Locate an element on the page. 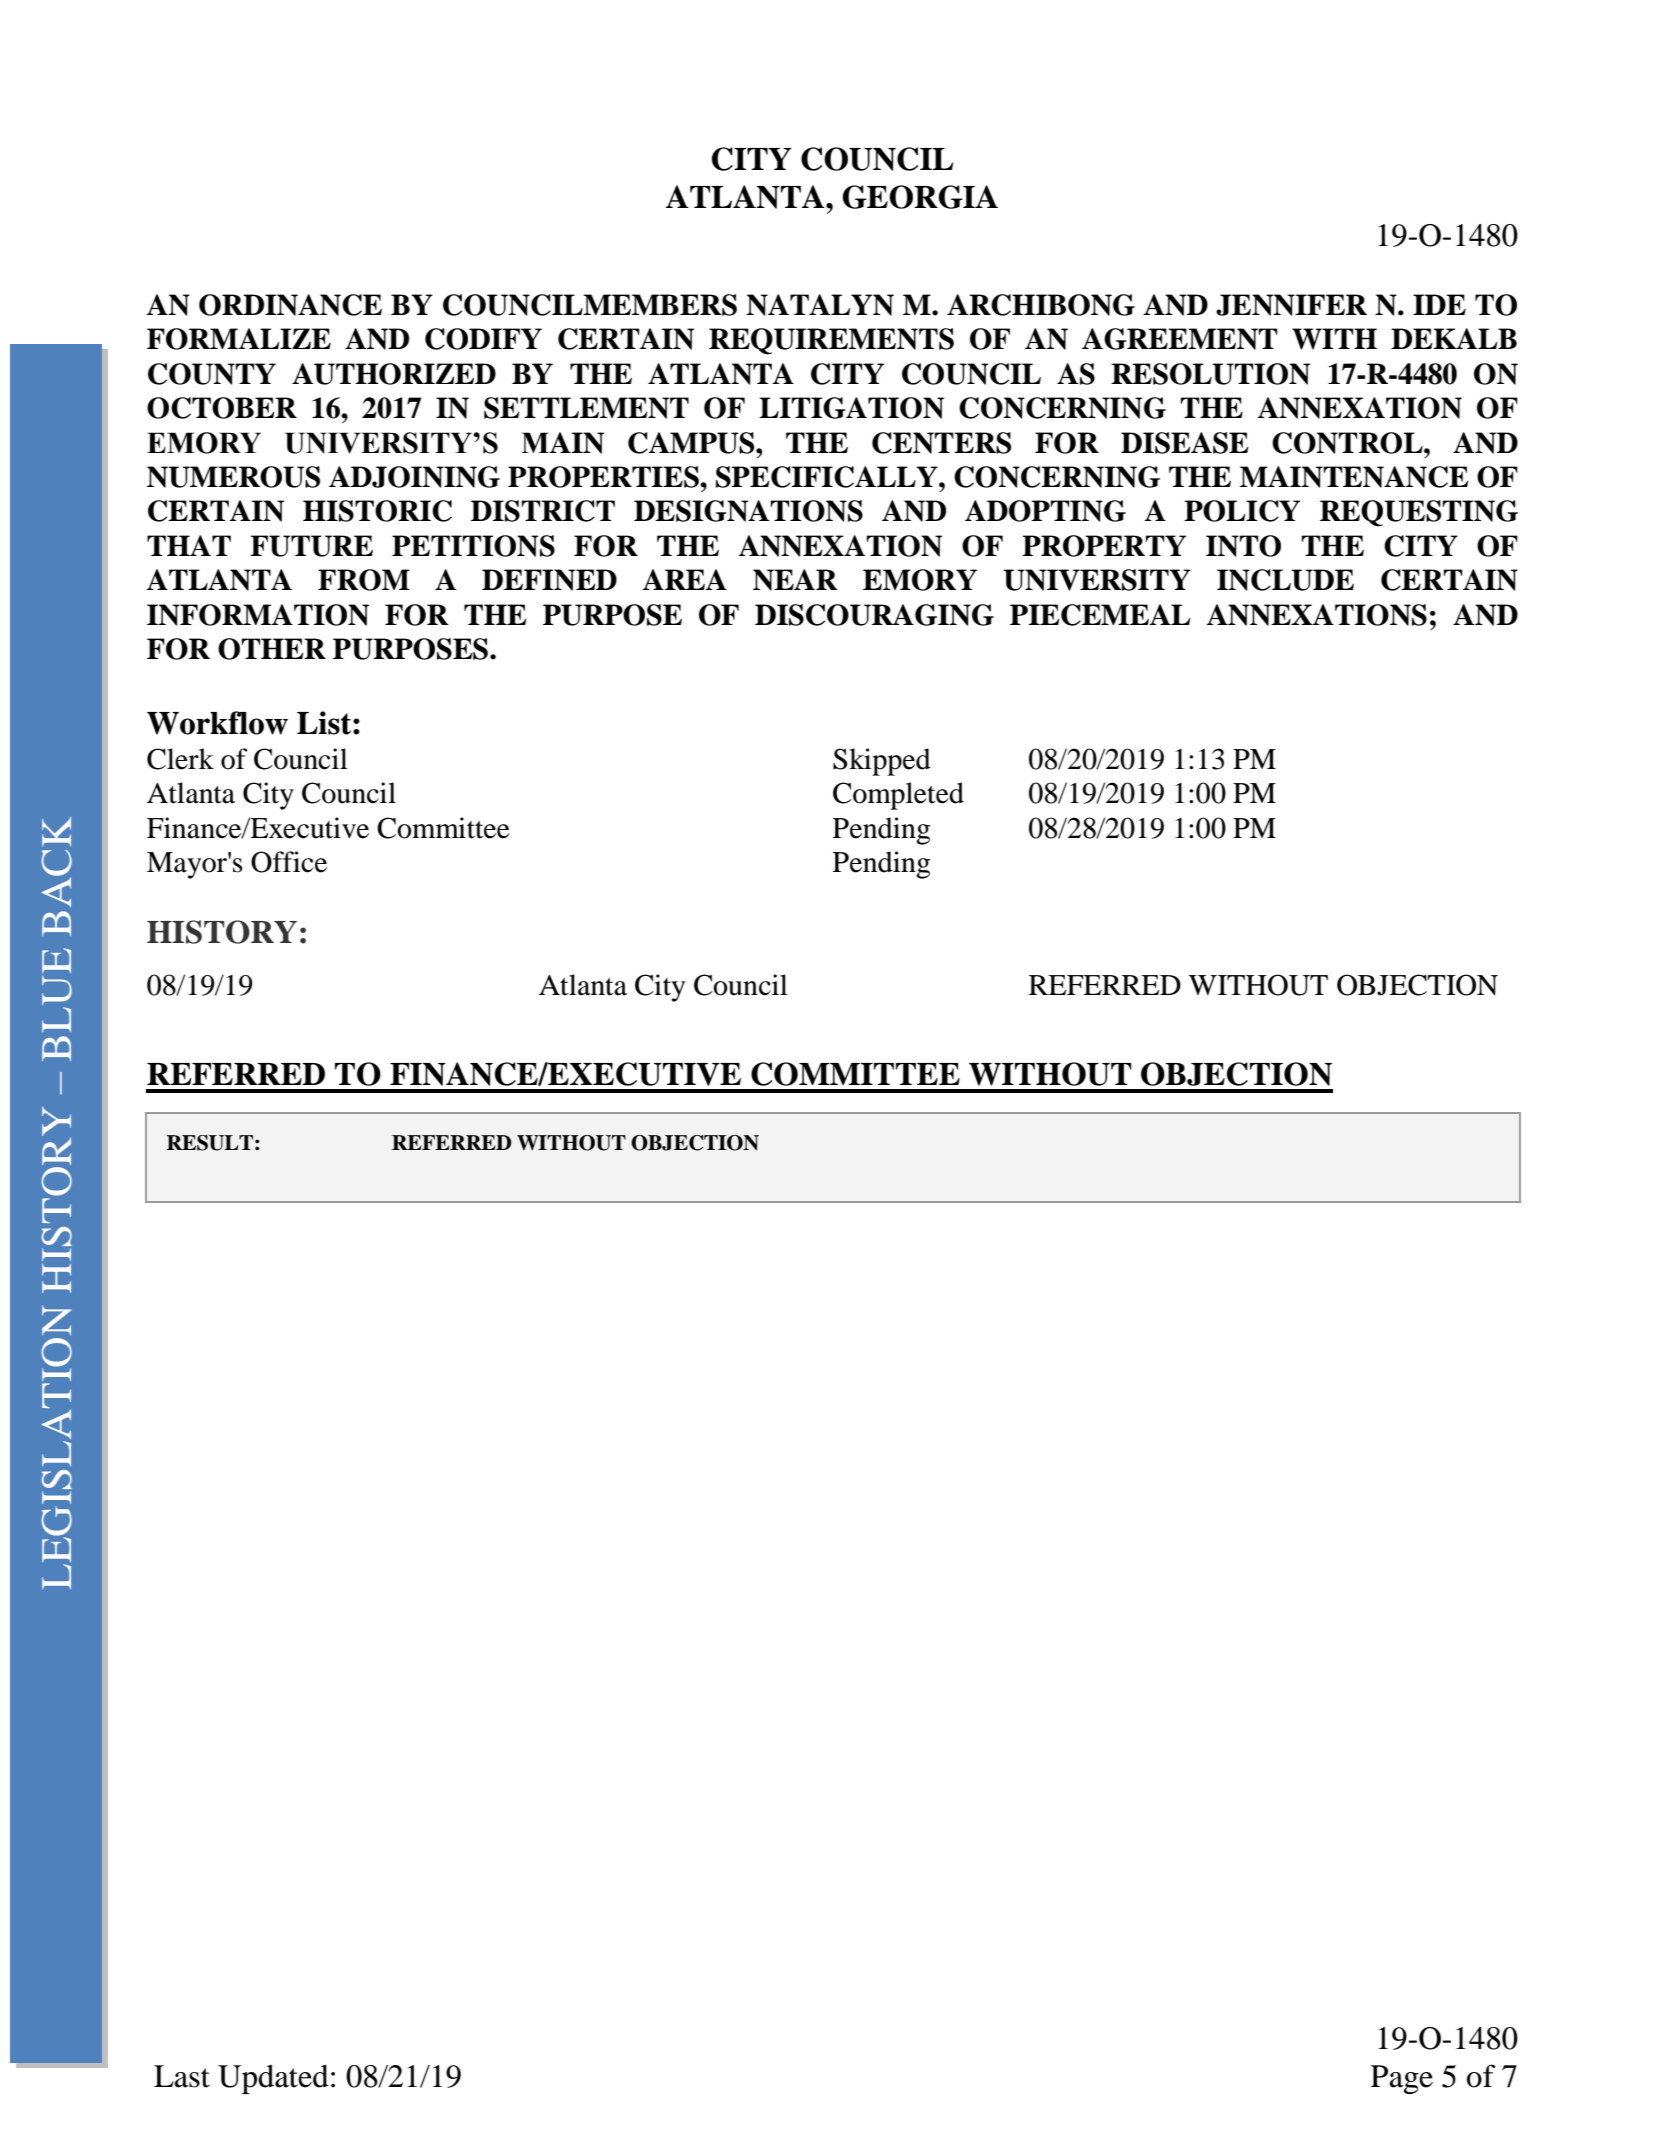 This page has height=2155, width=1665. Updated is located at coordinates (273, 2079).
